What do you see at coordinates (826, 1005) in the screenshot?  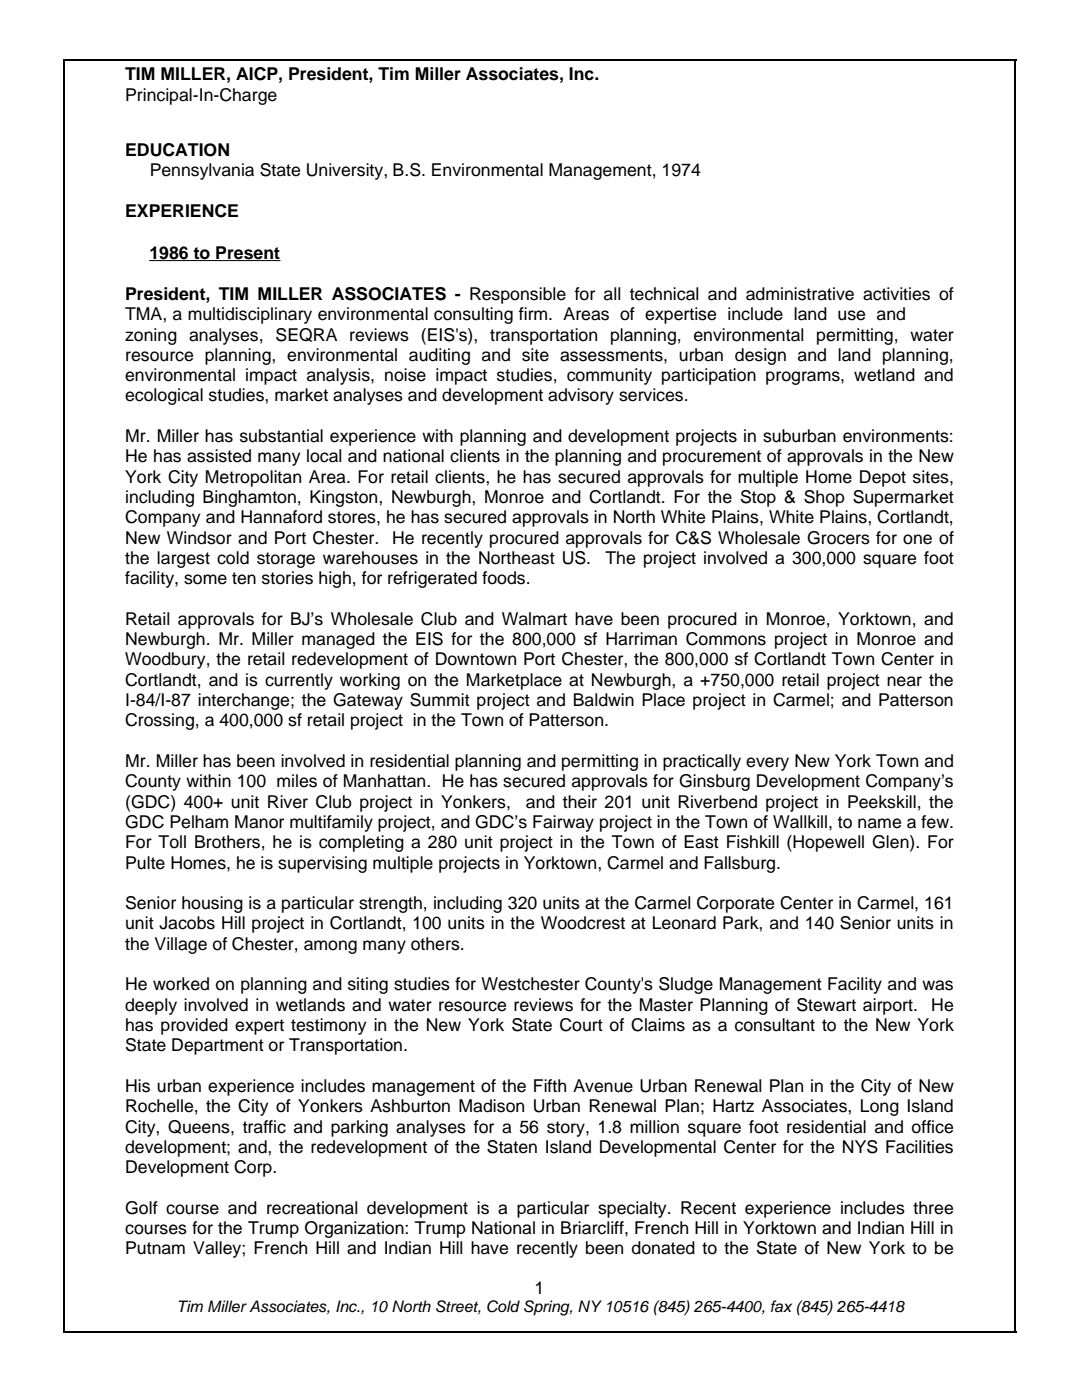 I see `Stewart` at bounding box center [826, 1005].
